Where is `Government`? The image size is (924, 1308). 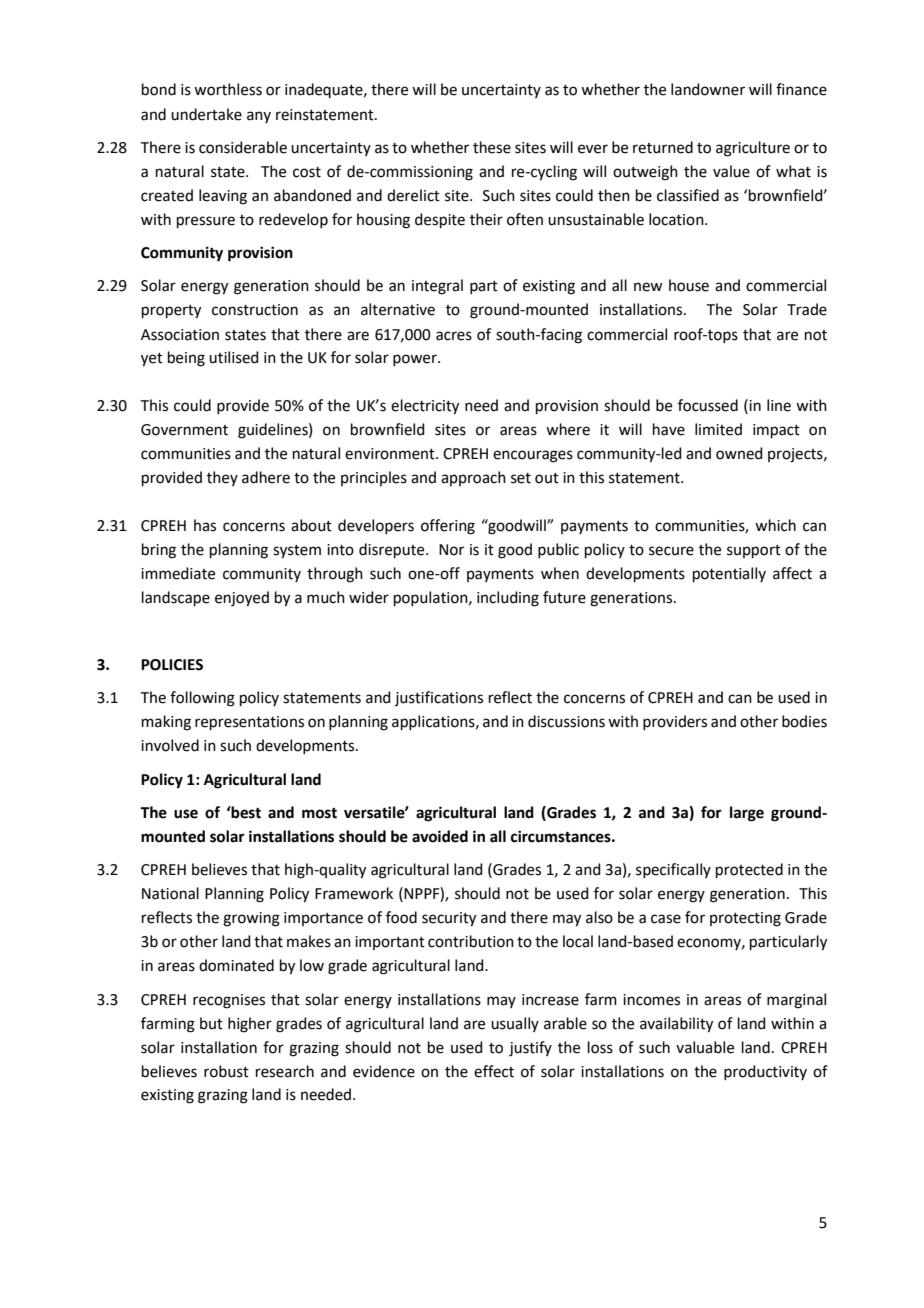
Government is located at coordinates (184, 430).
